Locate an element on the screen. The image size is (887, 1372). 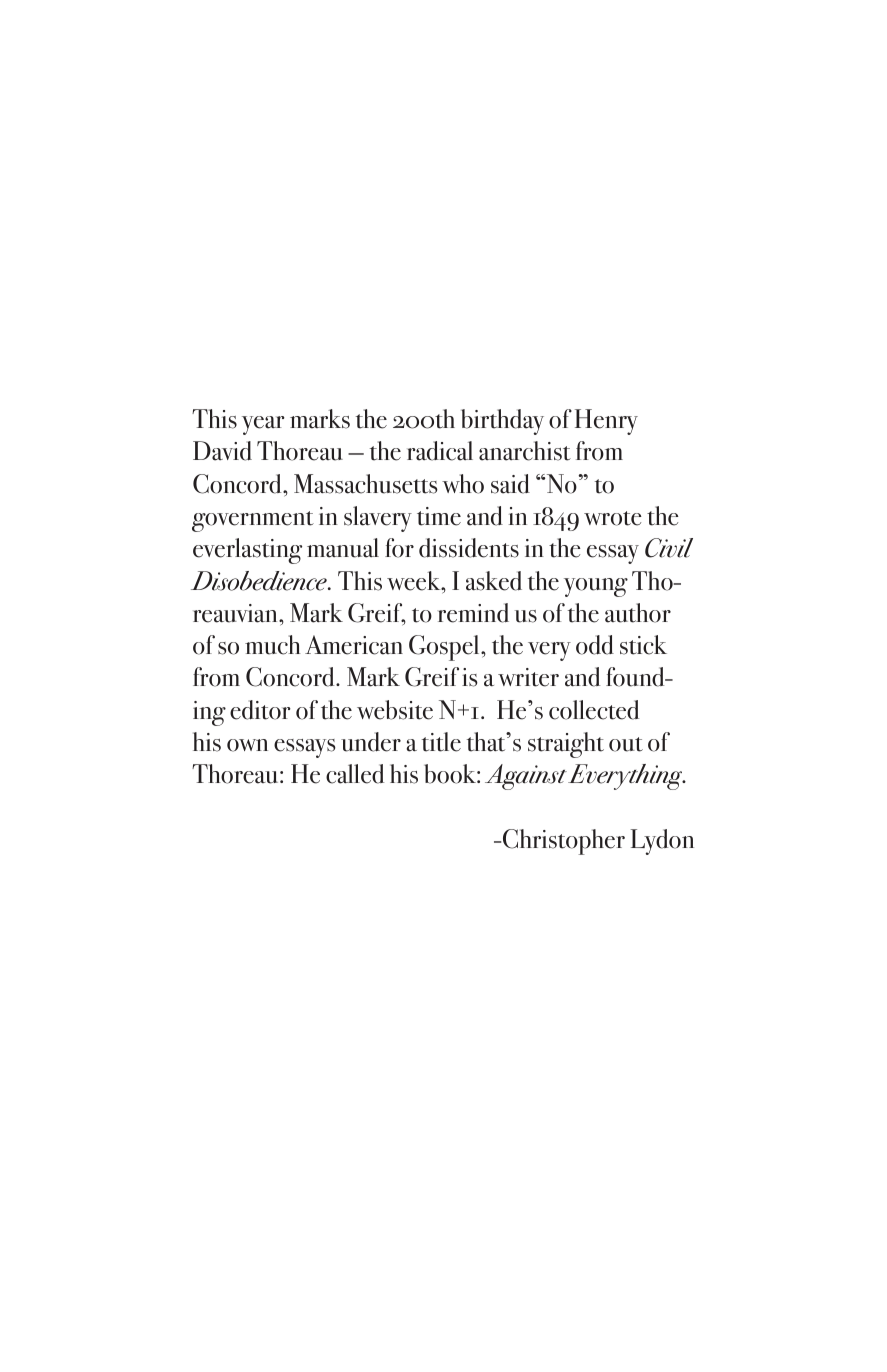
Christopher is located at coordinates (562, 842).
